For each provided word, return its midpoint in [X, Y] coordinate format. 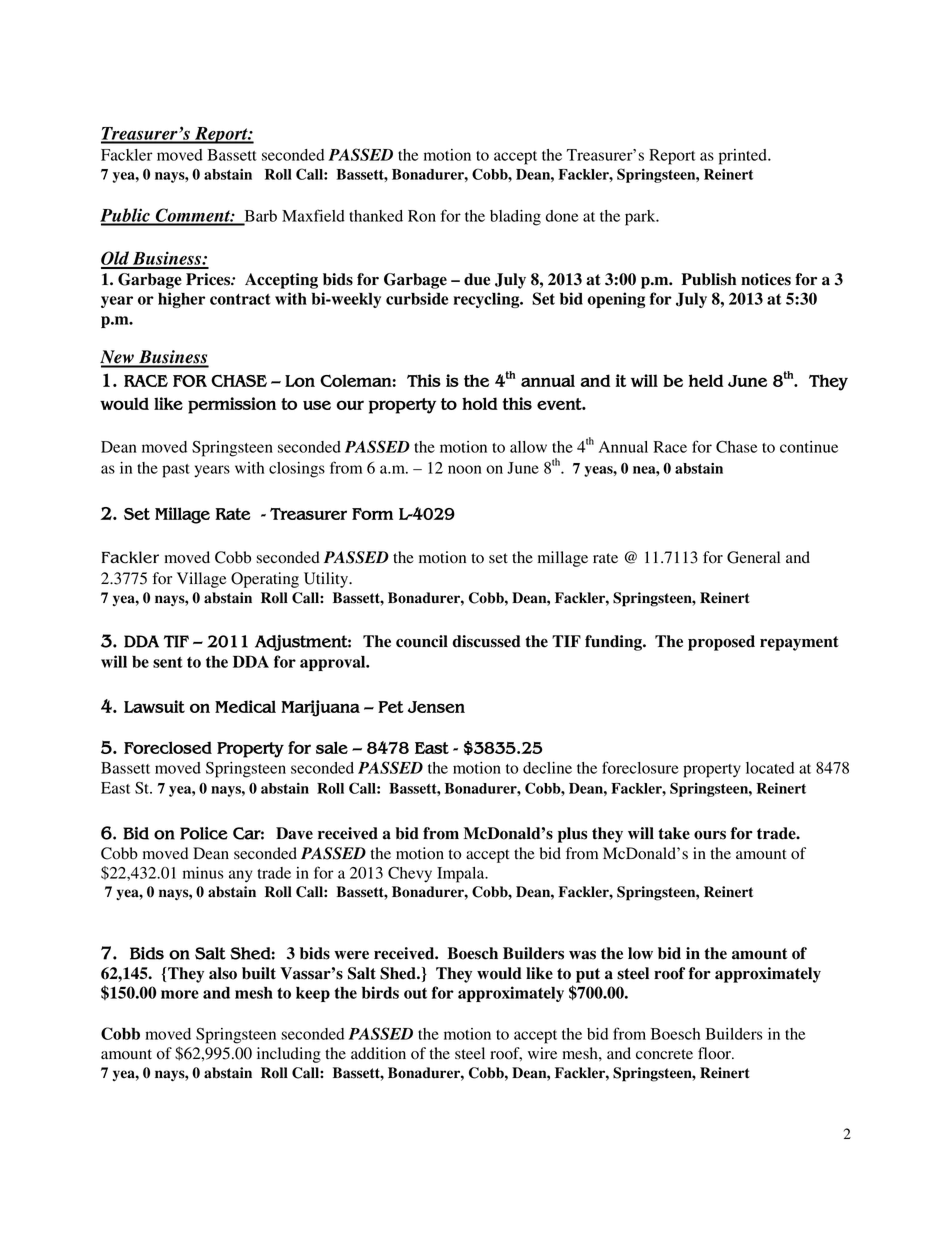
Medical [245, 706]
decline [547, 768]
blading [515, 218]
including [289, 1055]
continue [809, 447]
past [176, 471]
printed [744, 157]
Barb [259, 217]
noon [465, 469]
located [770, 768]
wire [542, 1053]
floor [715, 1053]
